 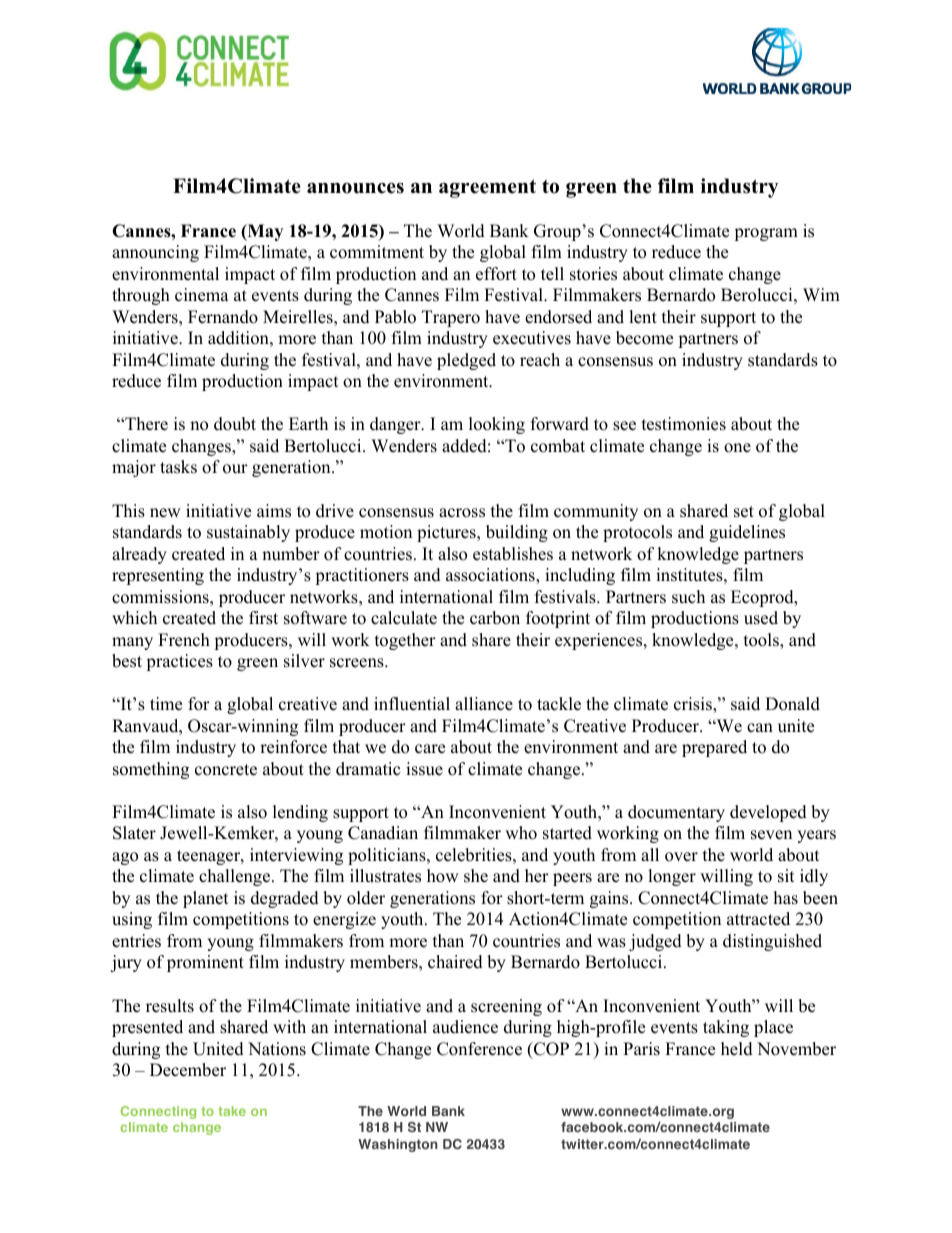 I want to click on Washington, so click(x=398, y=1145).
